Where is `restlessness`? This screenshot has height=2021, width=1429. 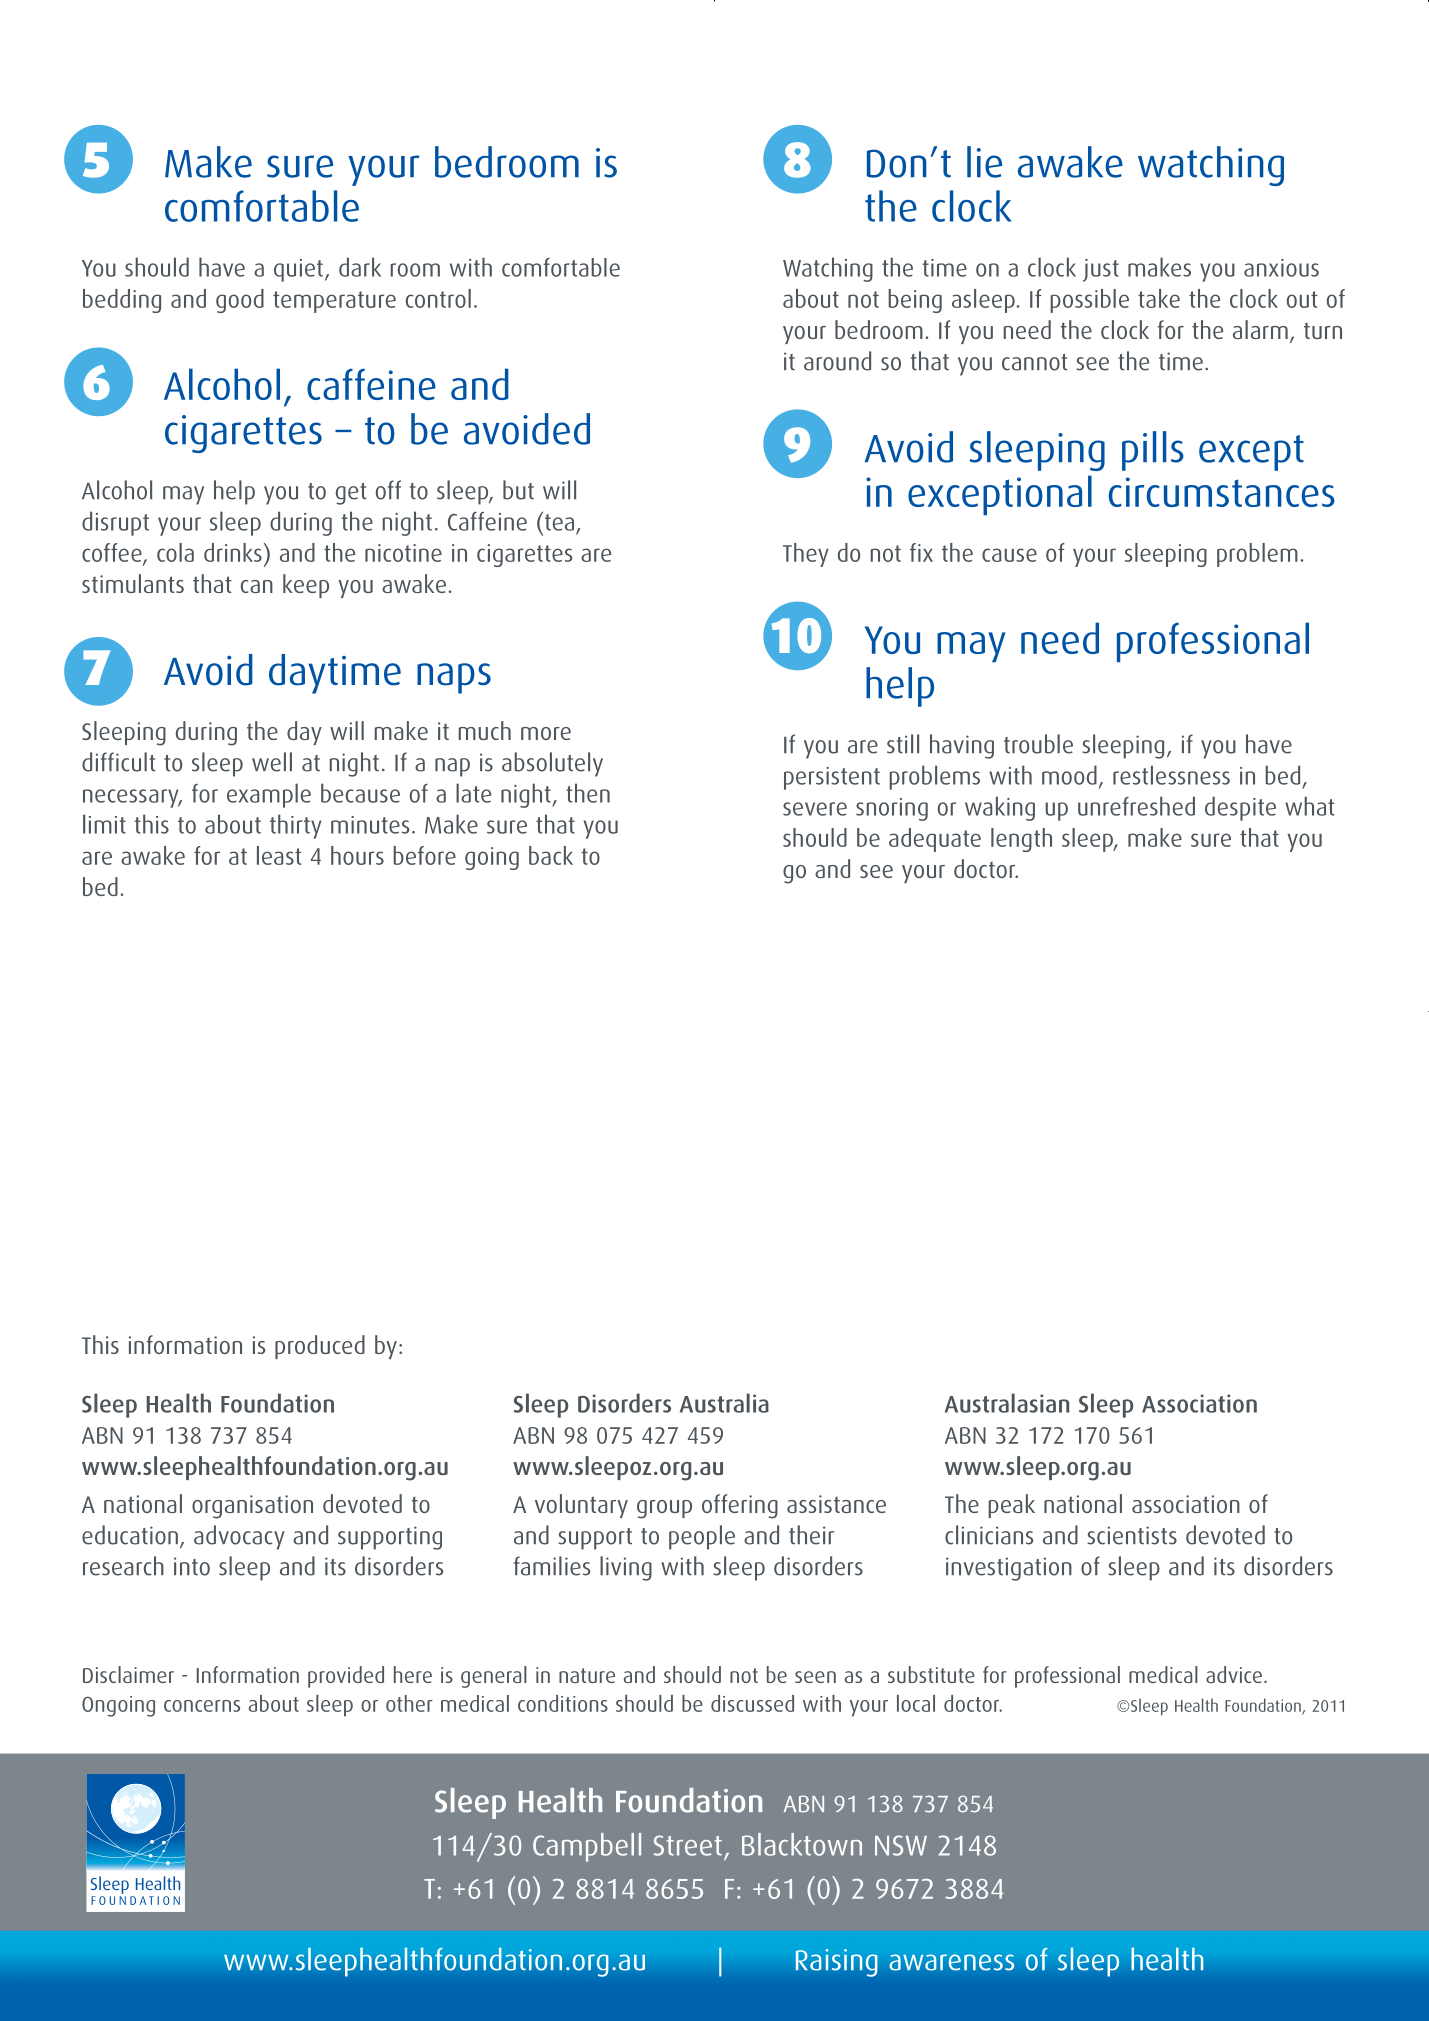 restlessness is located at coordinates (1171, 775).
